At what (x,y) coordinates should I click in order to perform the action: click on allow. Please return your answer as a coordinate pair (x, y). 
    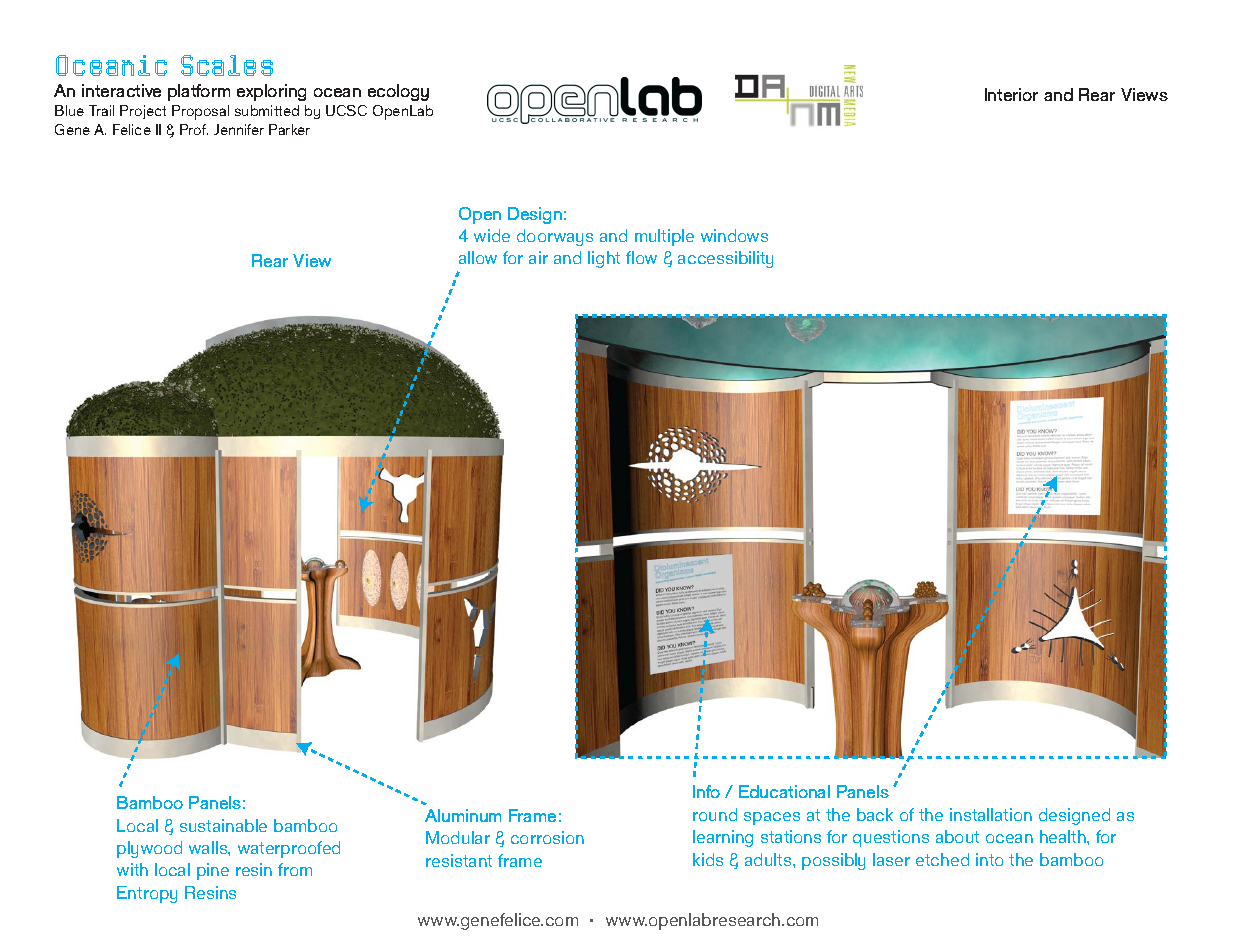
    Looking at the image, I should click on (478, 257).
